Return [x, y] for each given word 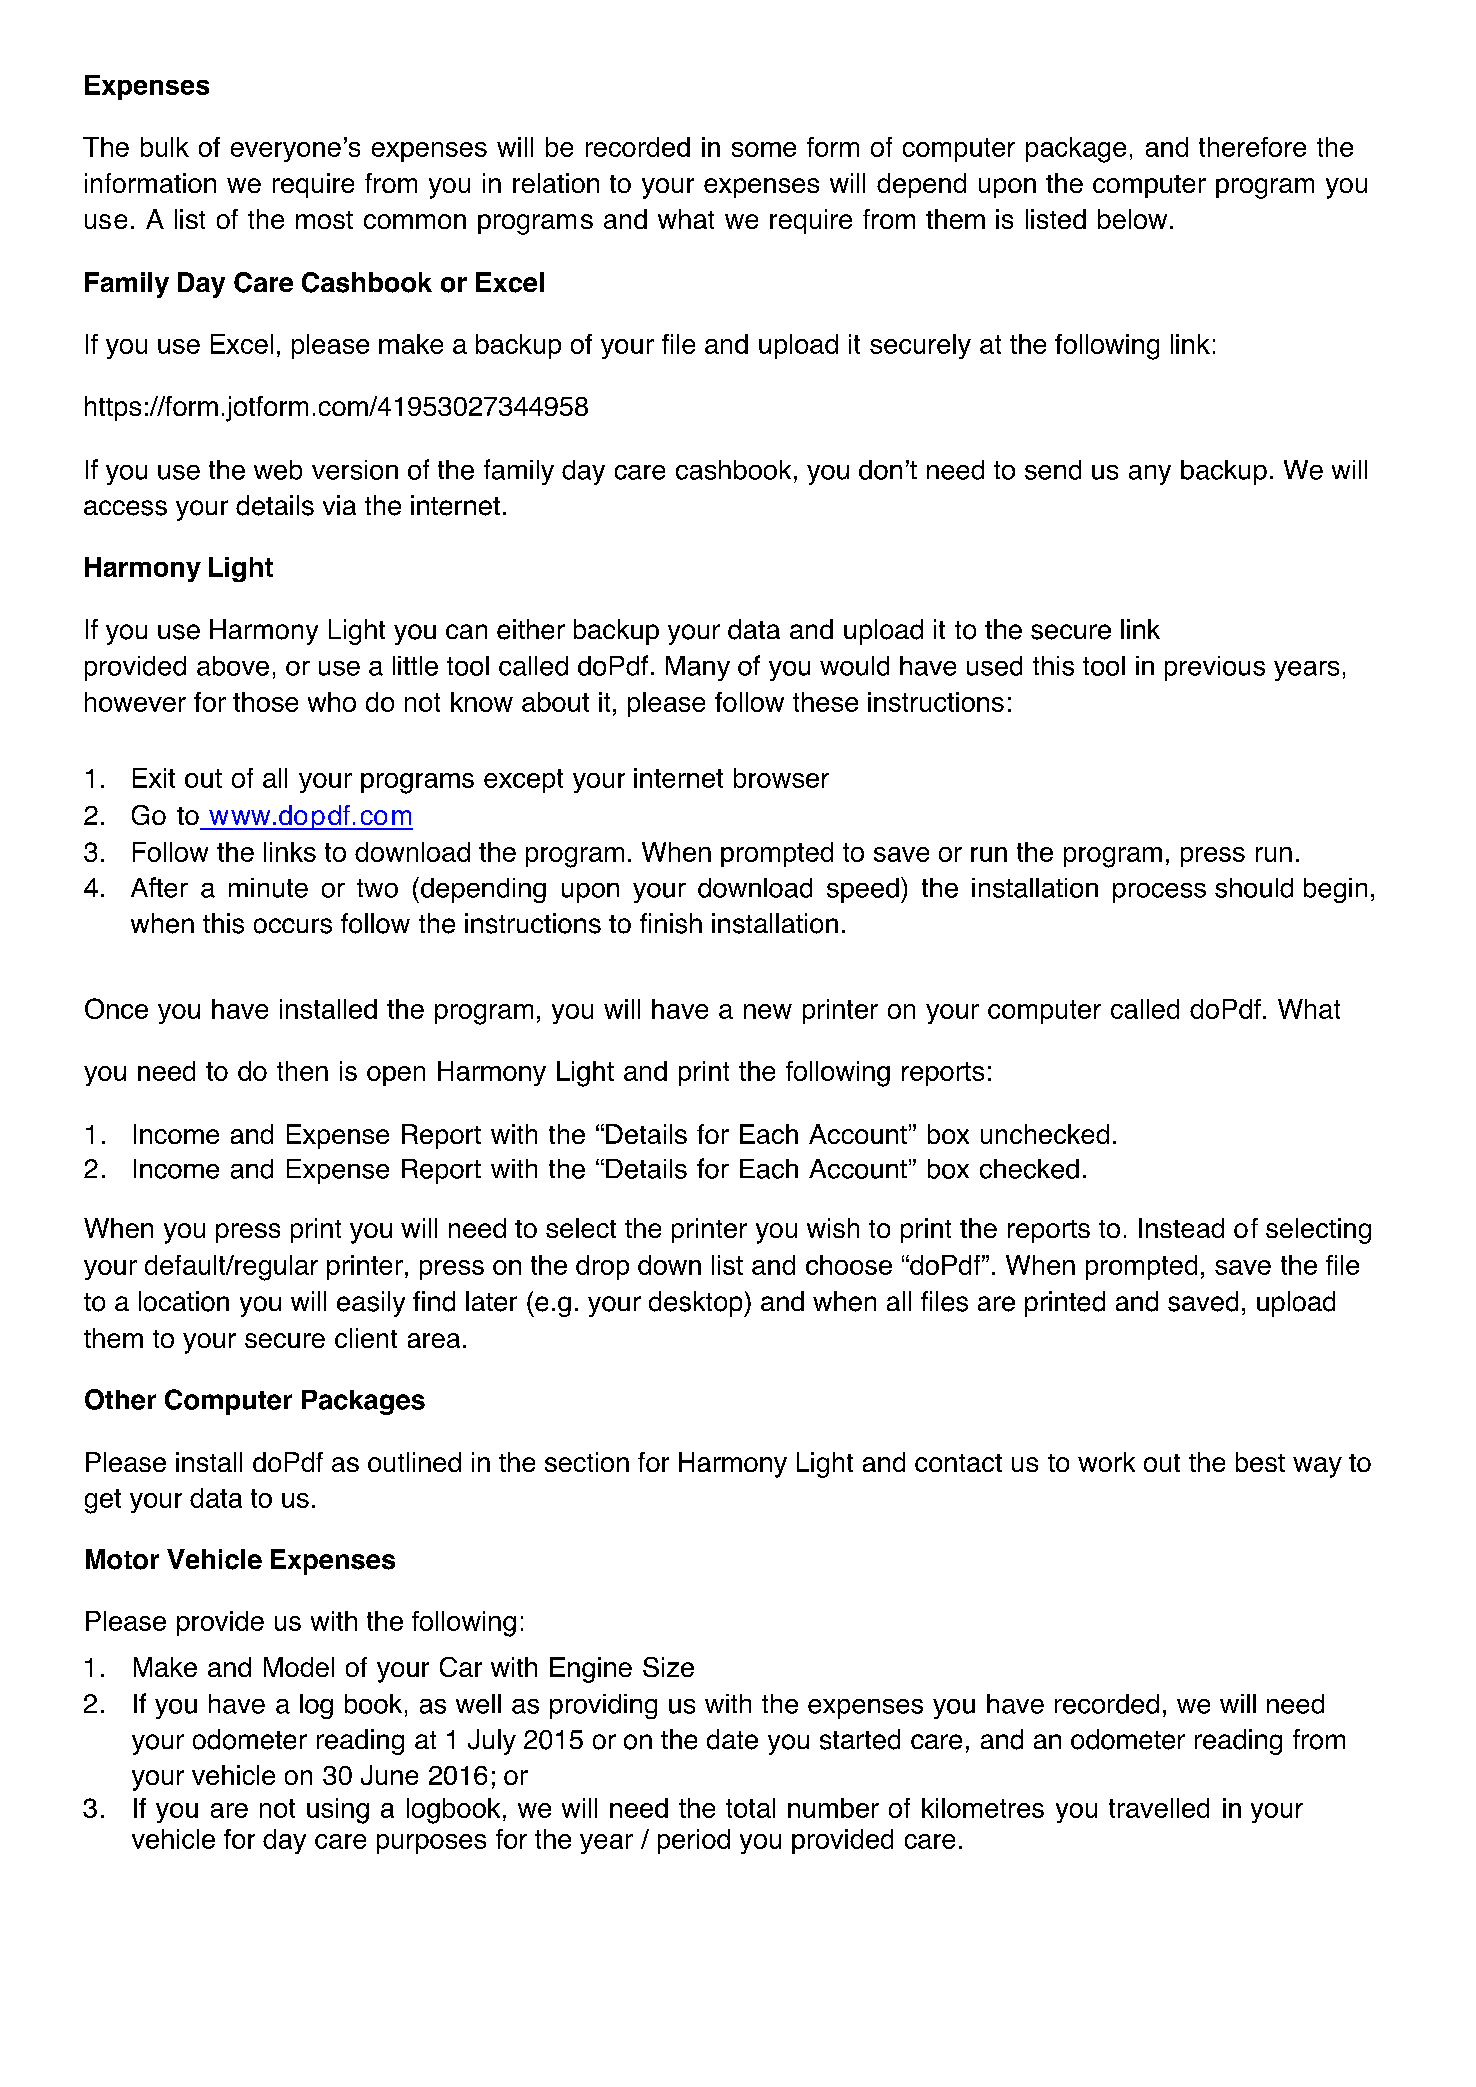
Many [698, 668]
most [324, 220]
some [764, 149]
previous [1215, 668]
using [338, 1811]
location [184, 1301]
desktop [697, 1304]
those [265, 702]
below [1132, 219]
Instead [1181, 1228]
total [750, 1808]
